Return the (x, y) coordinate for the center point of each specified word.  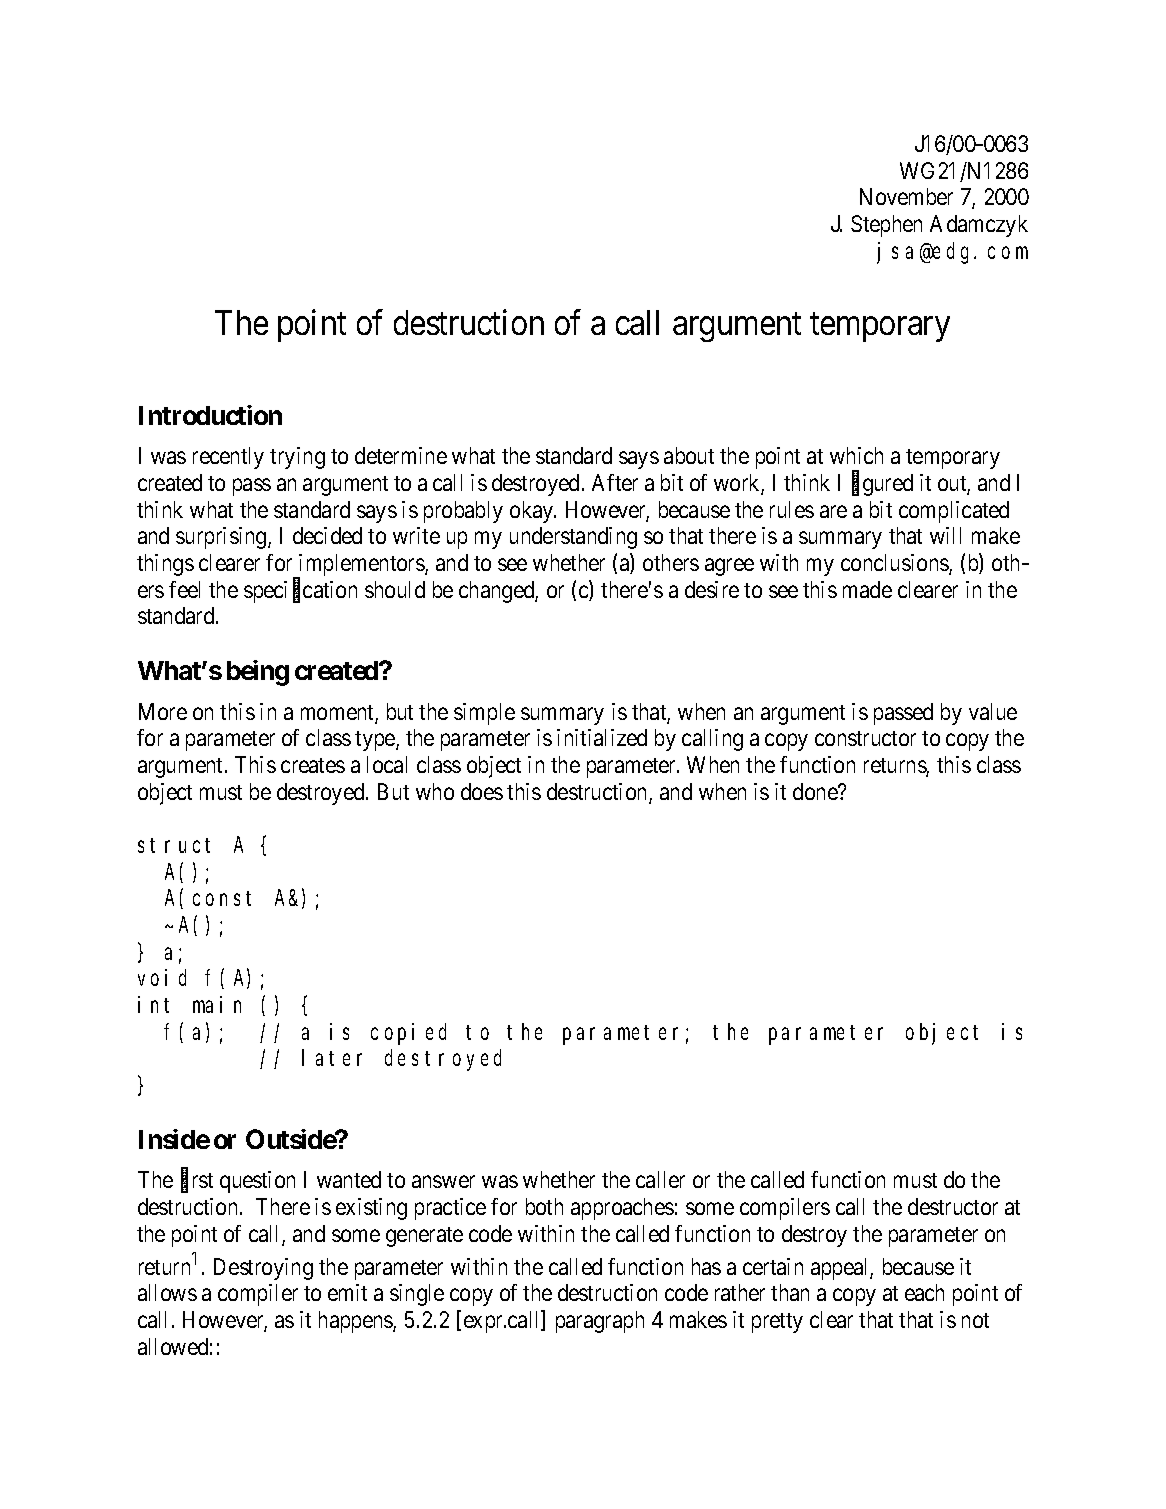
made (867, 589)
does (482, 791)
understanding (573, 538)
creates (313, 765)
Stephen (886, 226)
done (816, 791)
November (906, 196)
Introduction (210, 415)
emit (347, 1292)
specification (300, 591)
